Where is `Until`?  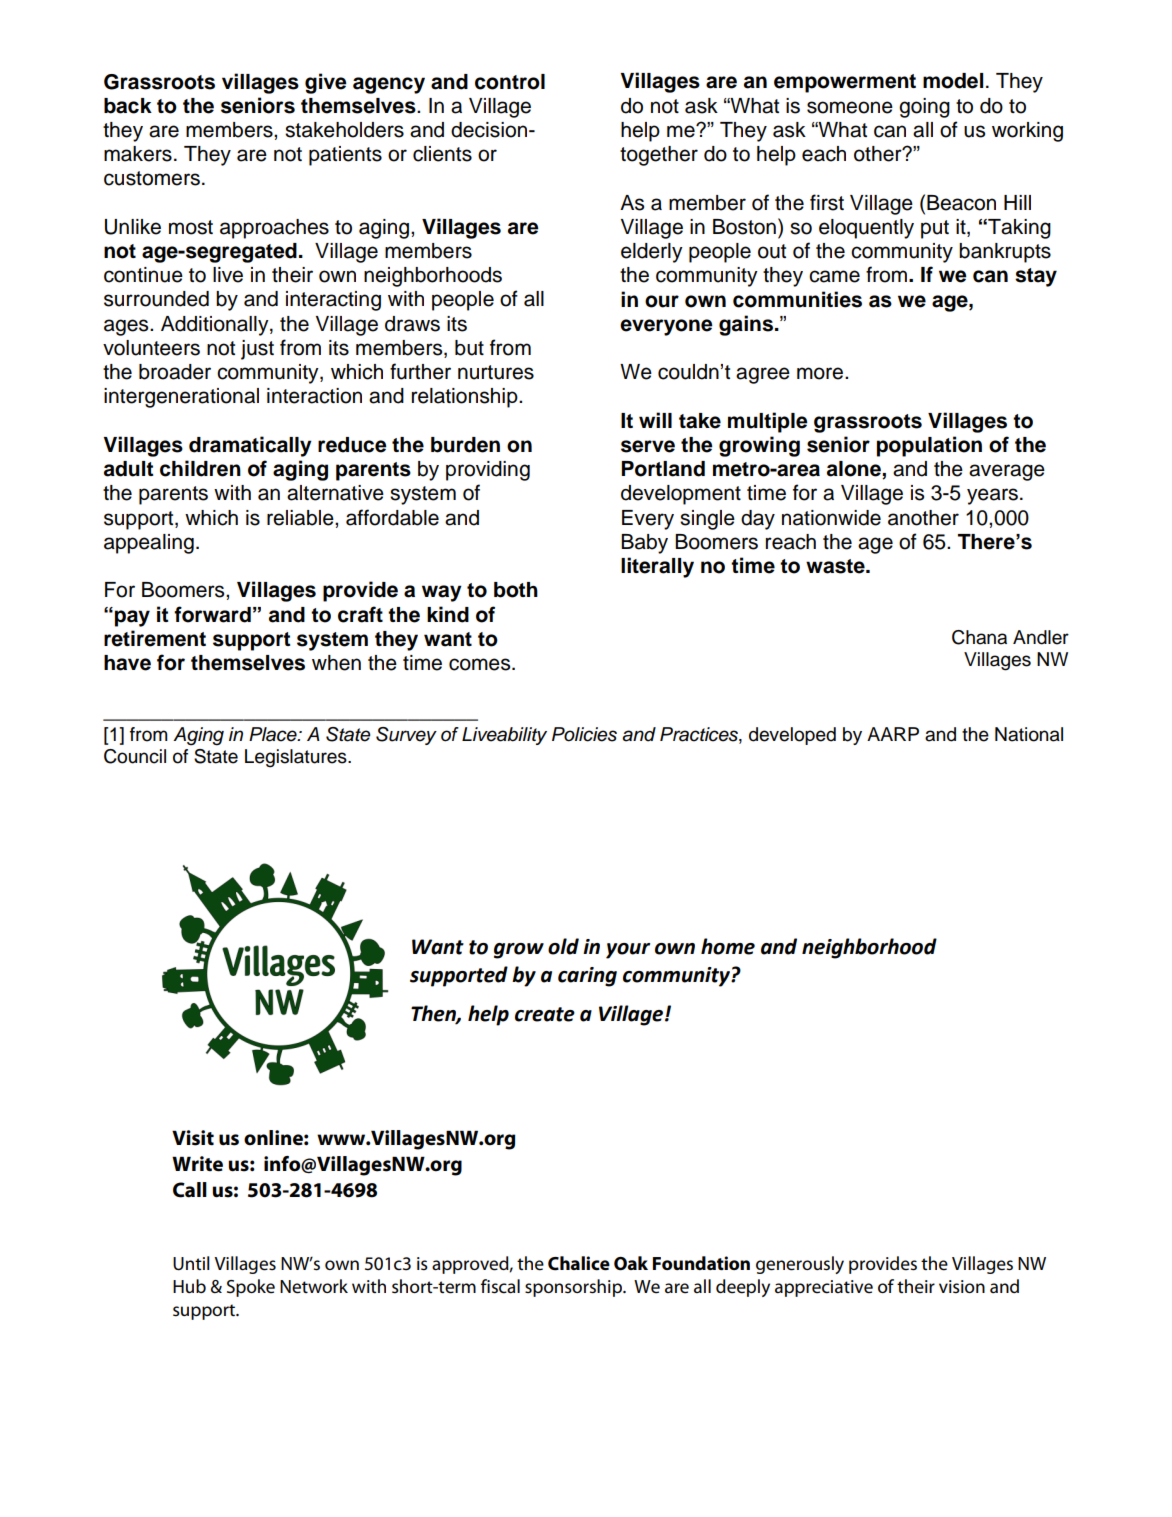 Until is located at coordinates (191, 1263).
